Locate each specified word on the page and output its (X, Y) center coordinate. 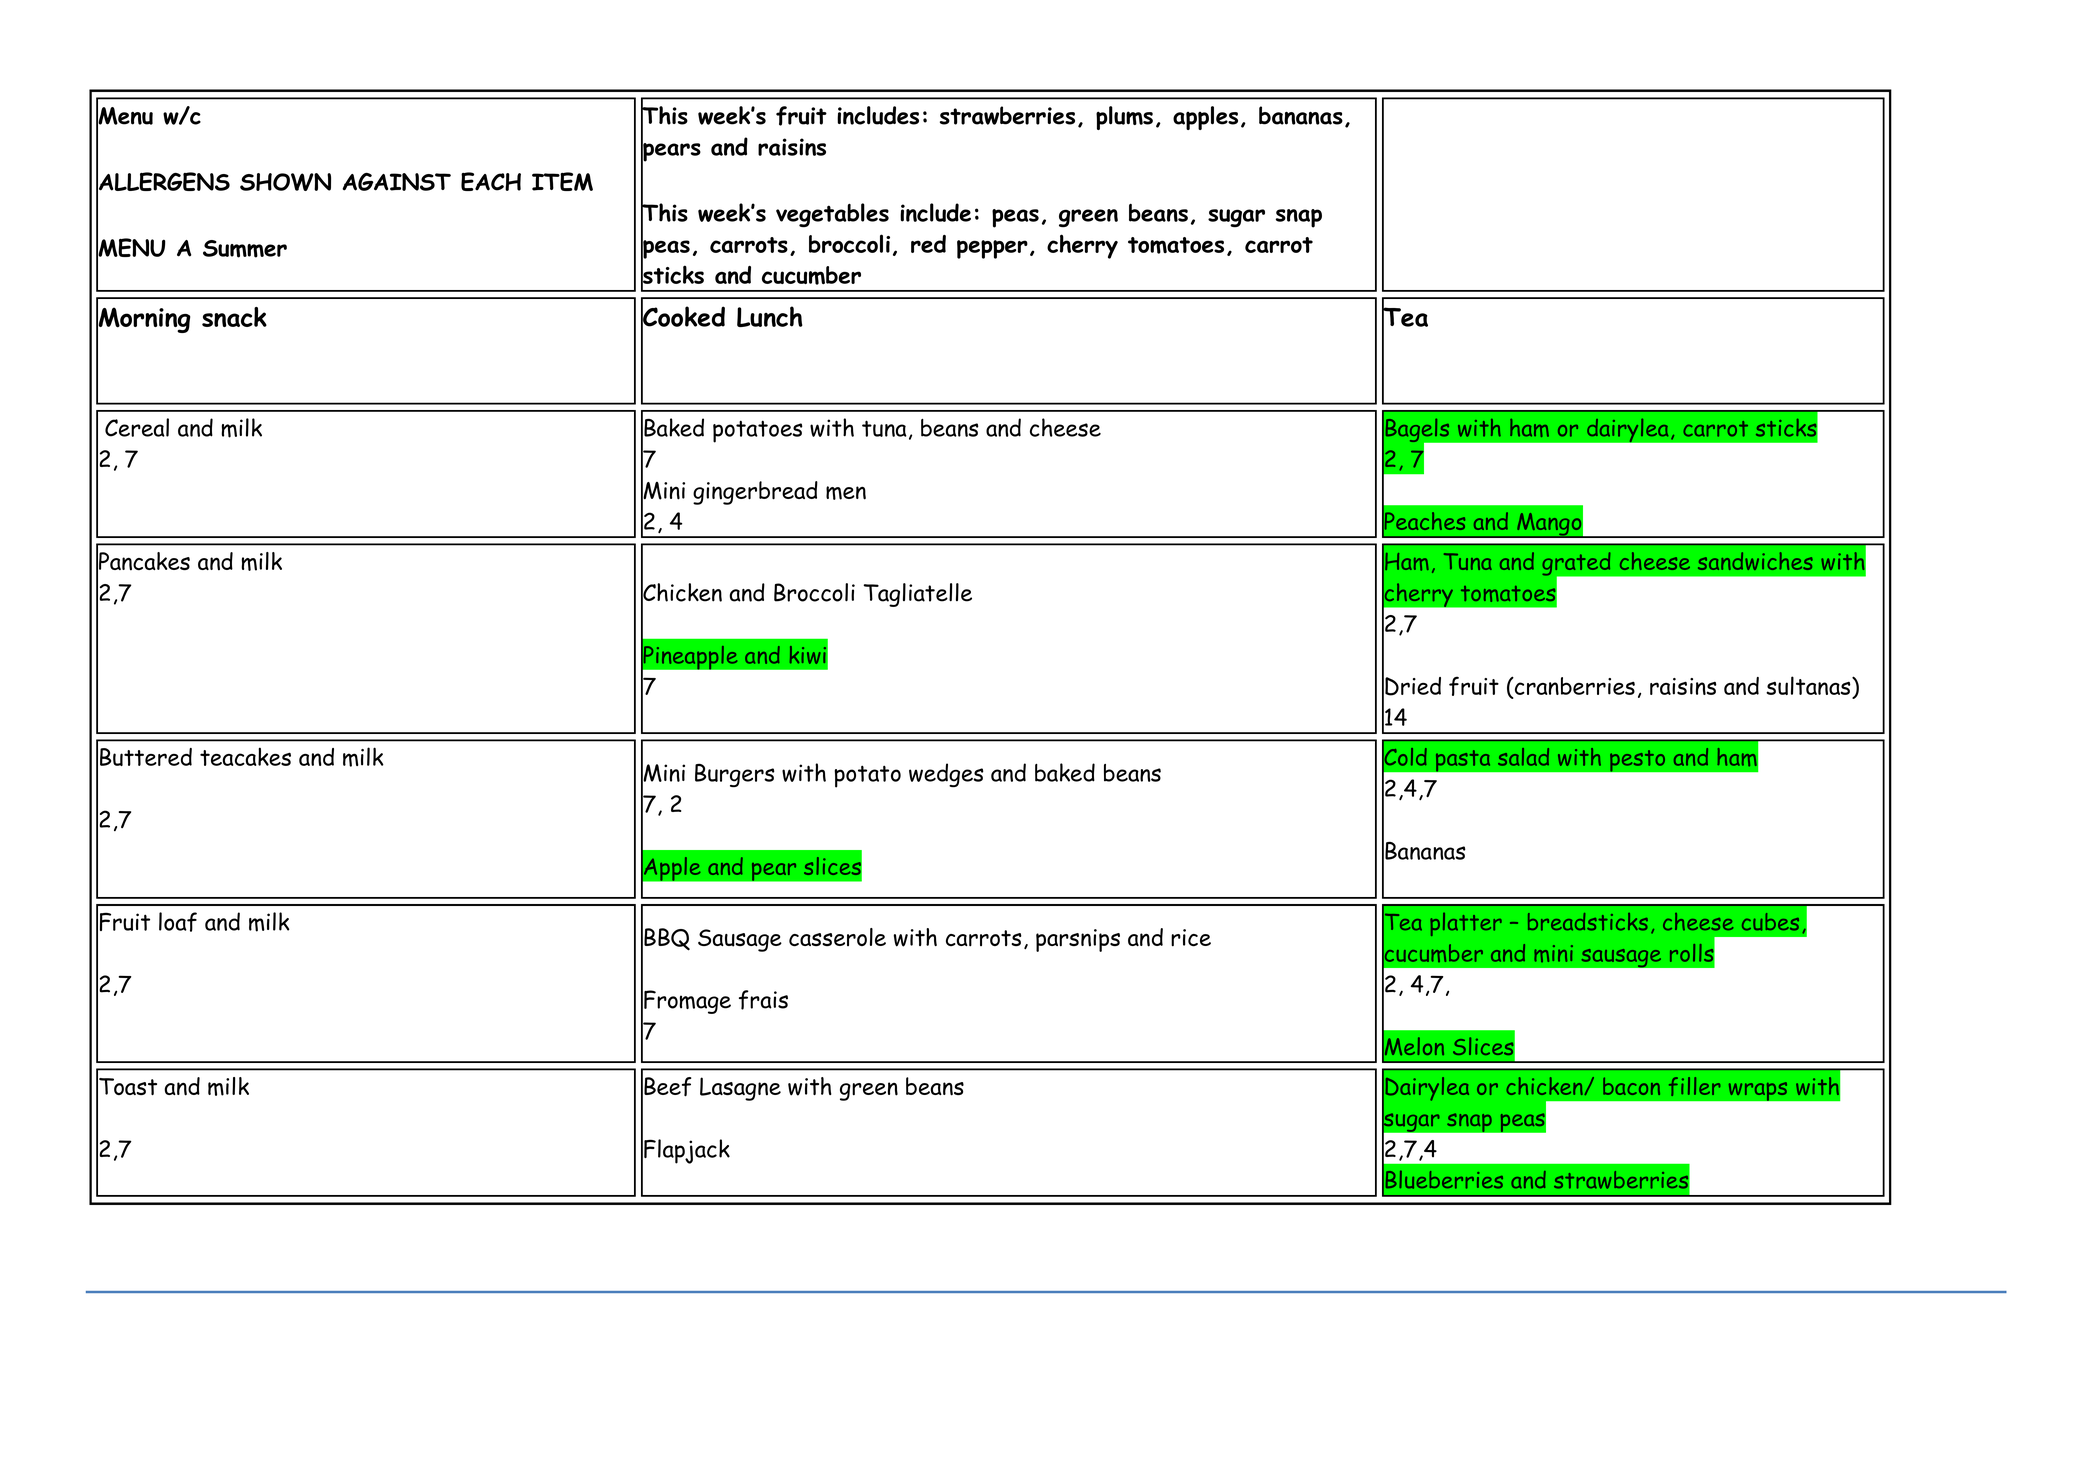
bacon (1631, 1086)
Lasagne (740, 1089)
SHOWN (285, 182)
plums (1124, 118)
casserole (837, 937)
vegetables (832, 215)
